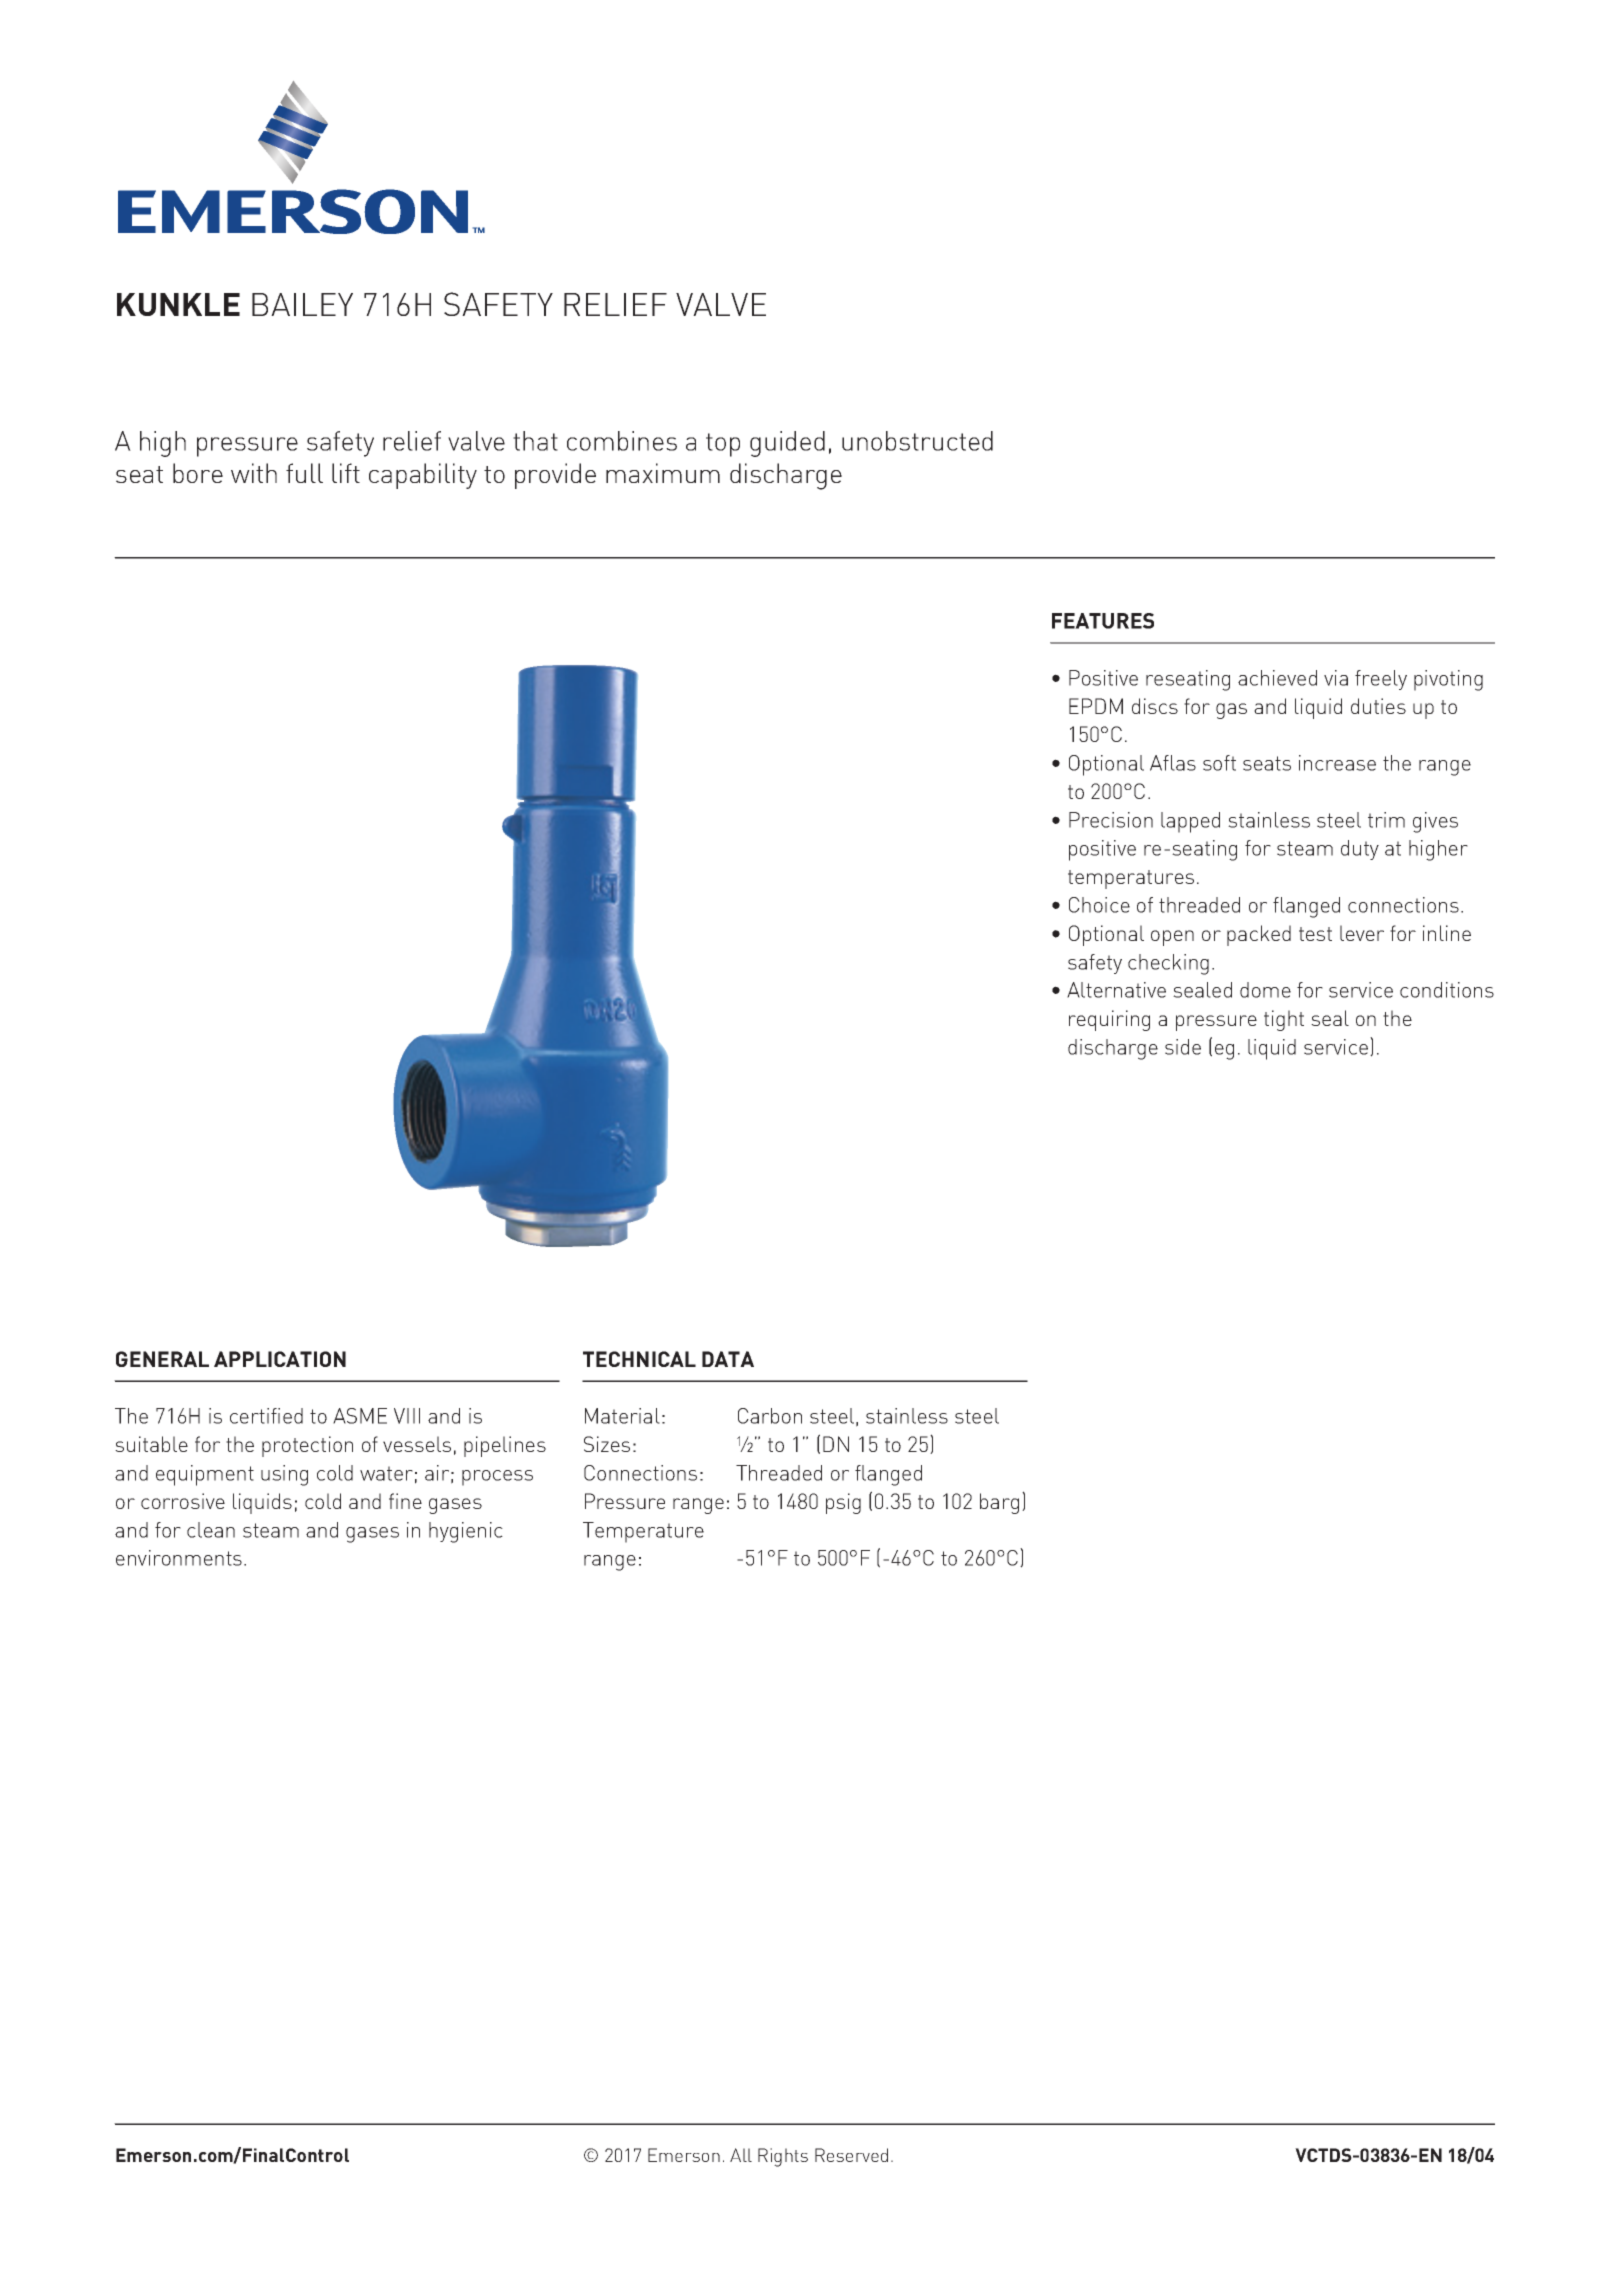 This document has width=1610, height=2277. Describe the element at coordinates (280, 1359) in the document. I see `application` at that location.
